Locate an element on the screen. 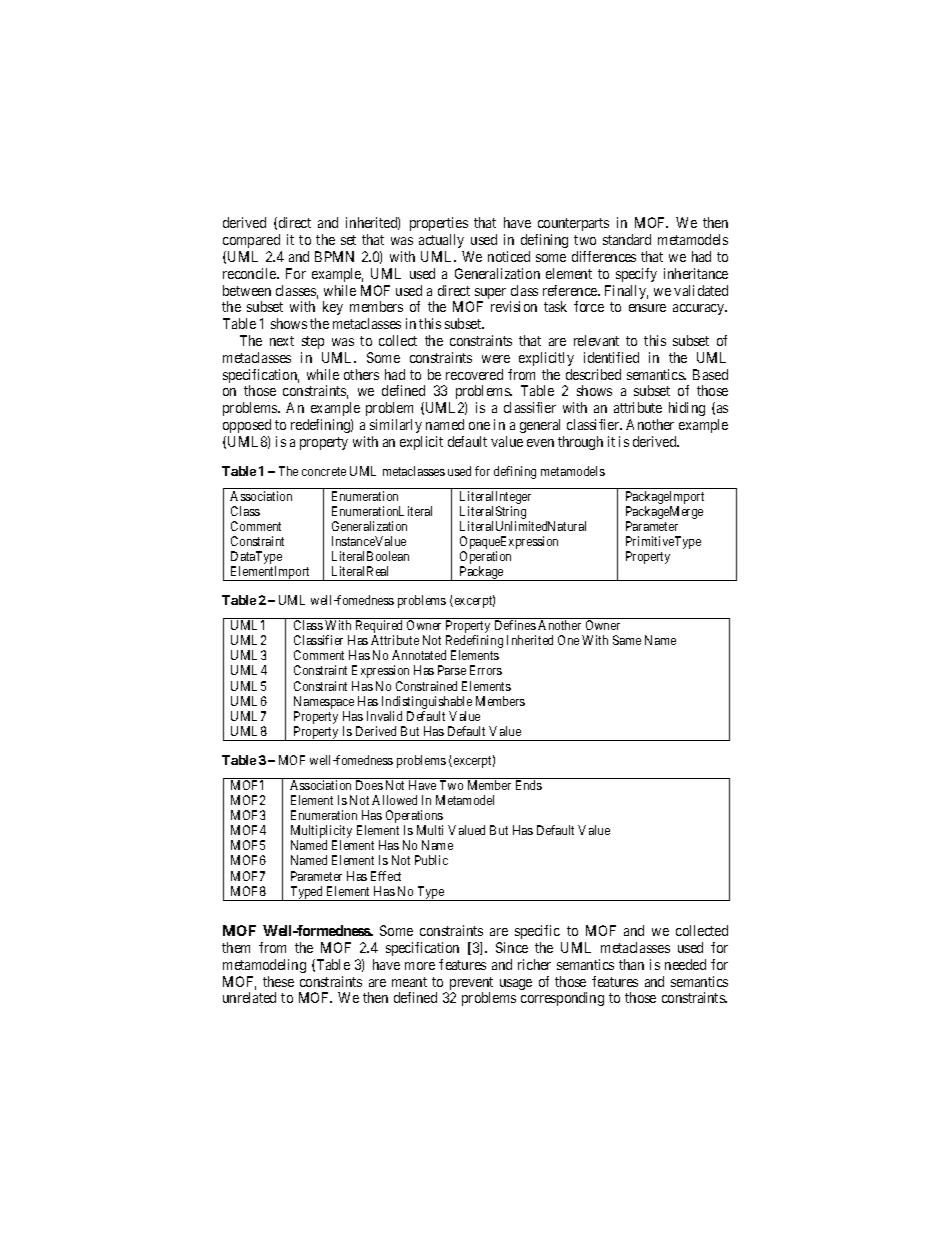  Annotated is located at coordinates (419, 655).
